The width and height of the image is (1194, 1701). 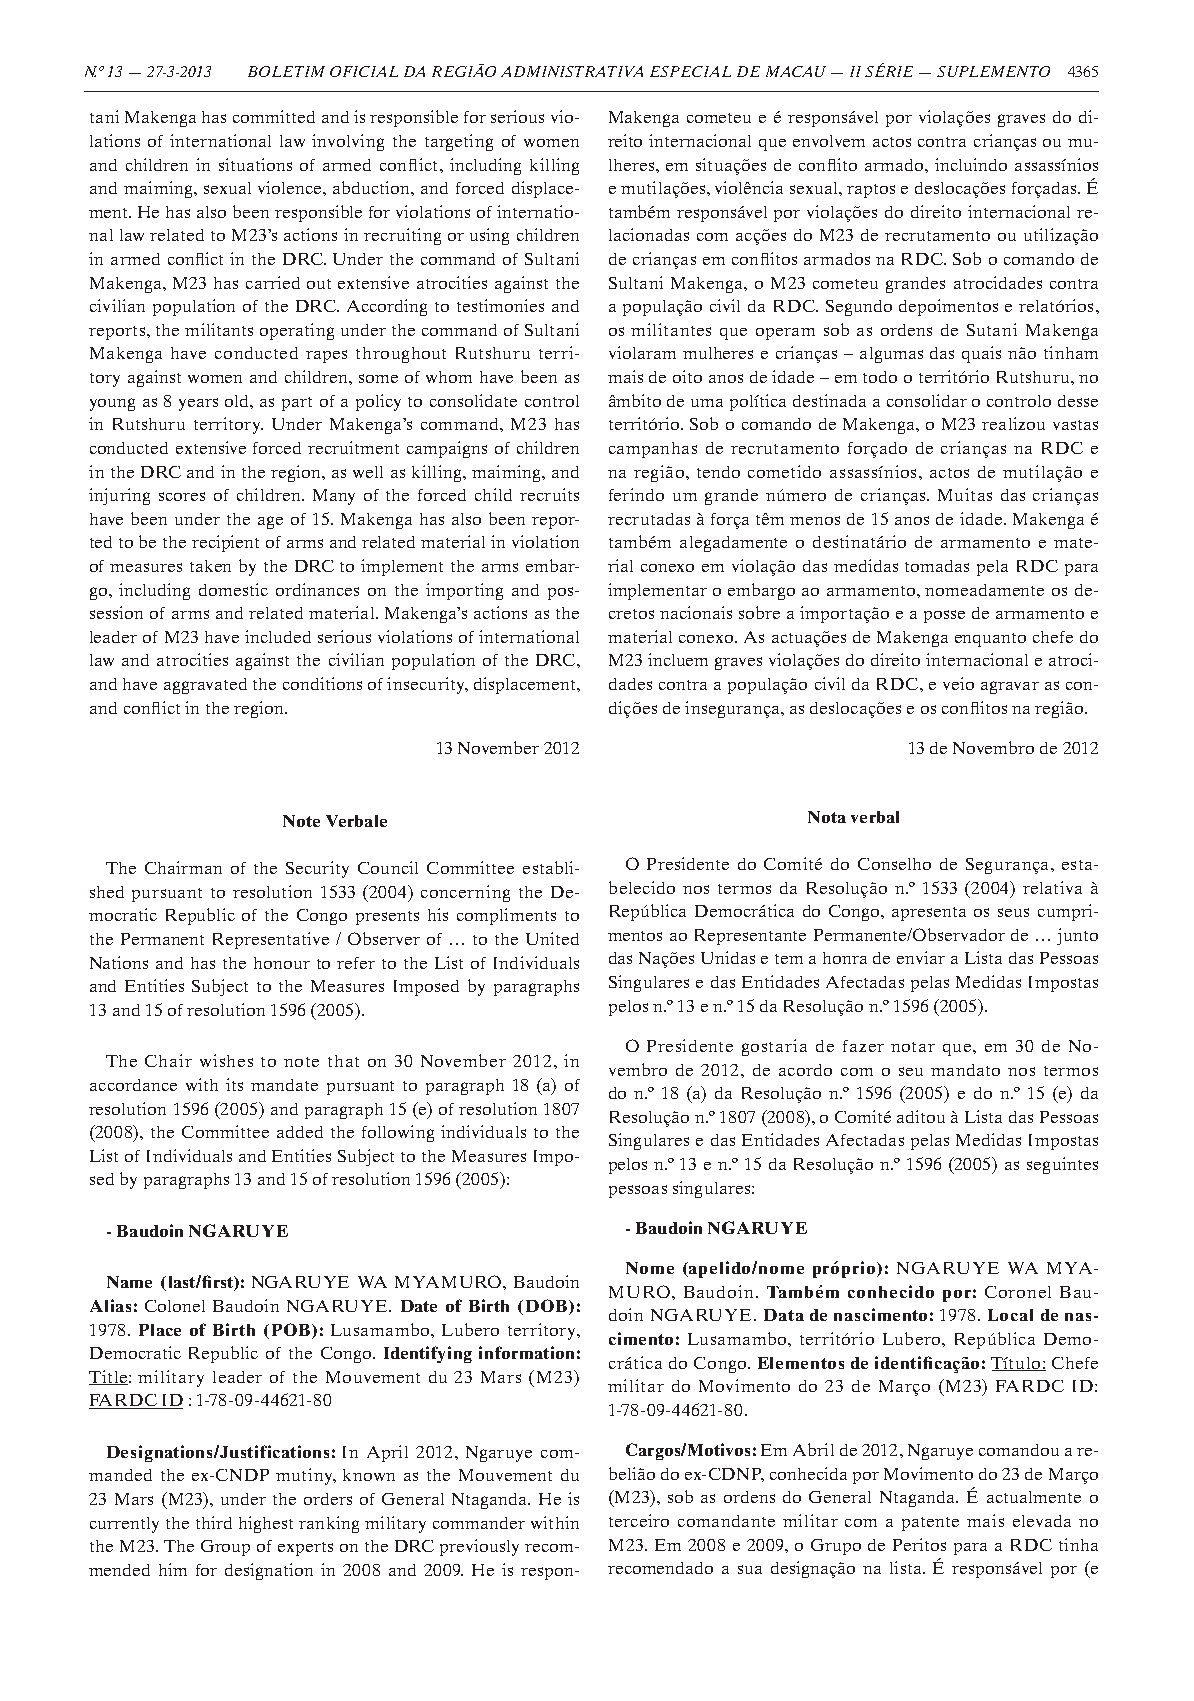 What do you see at coordinates (1013, 912) in the image?
I see `seus` at bounding box center [1013, 912].
